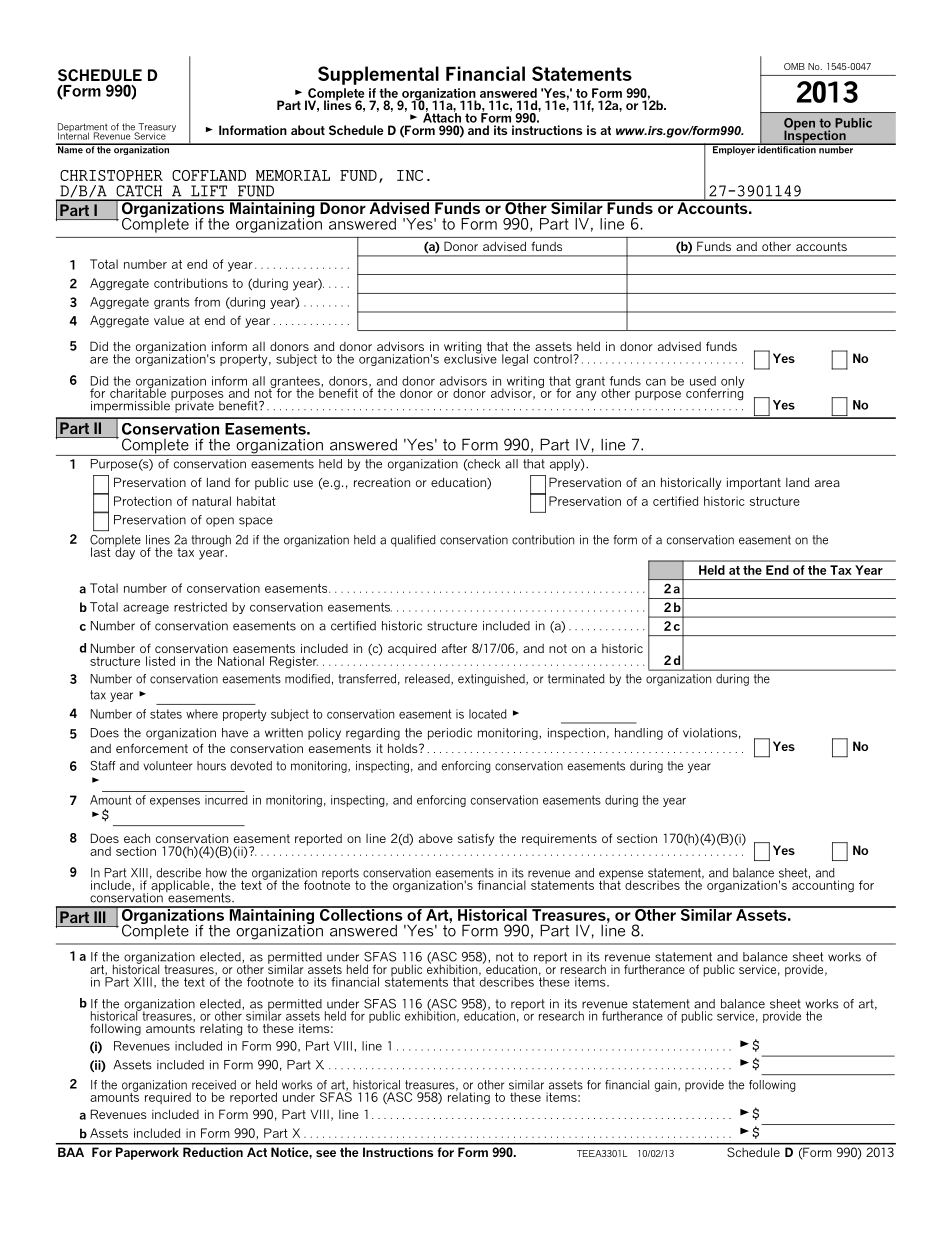 The width and height of the screenshot is (952, 1233). I want to click on required, so click(168, 1098).
